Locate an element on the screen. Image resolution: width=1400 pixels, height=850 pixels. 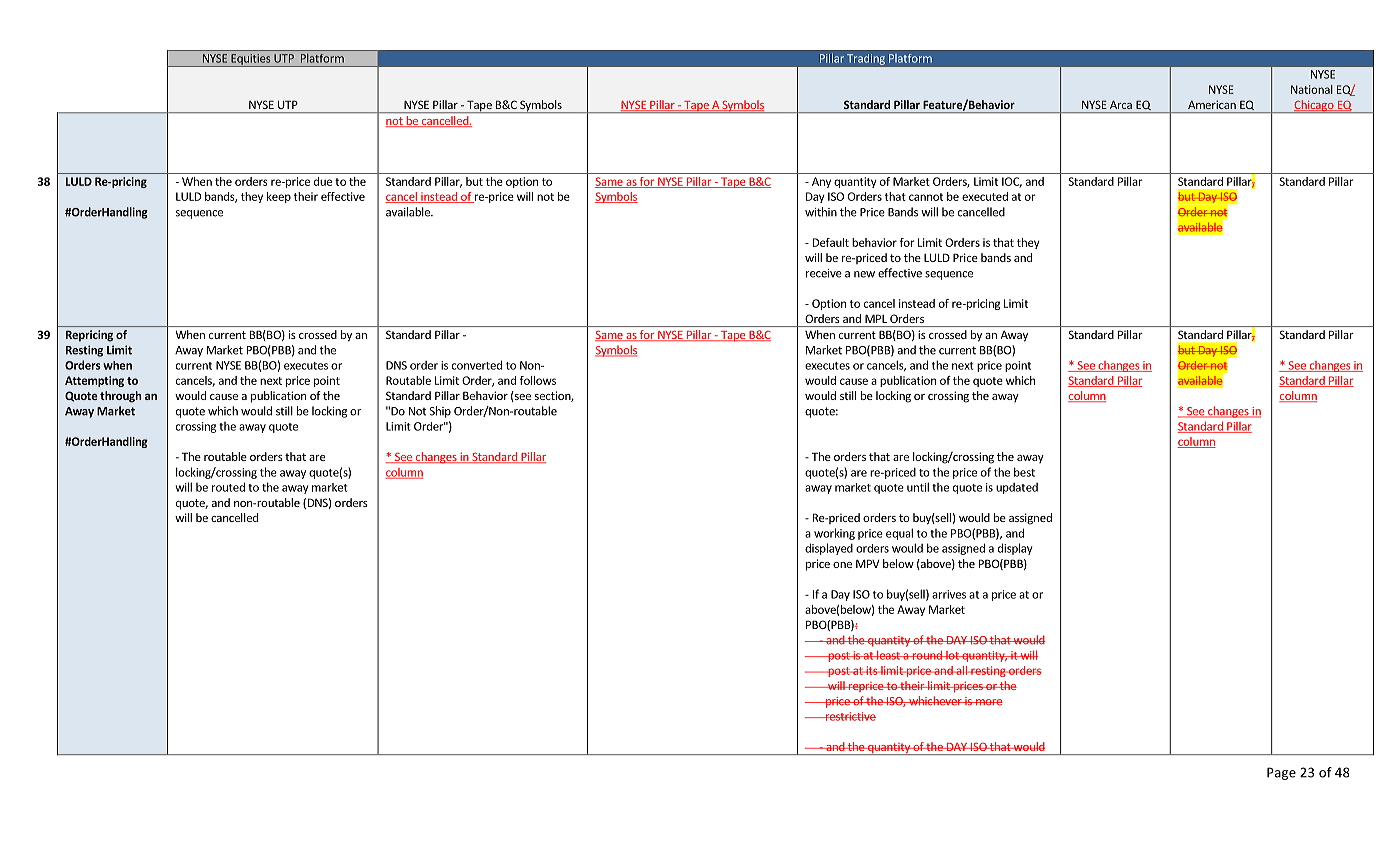
Any is located at coordinates (821, 182).
